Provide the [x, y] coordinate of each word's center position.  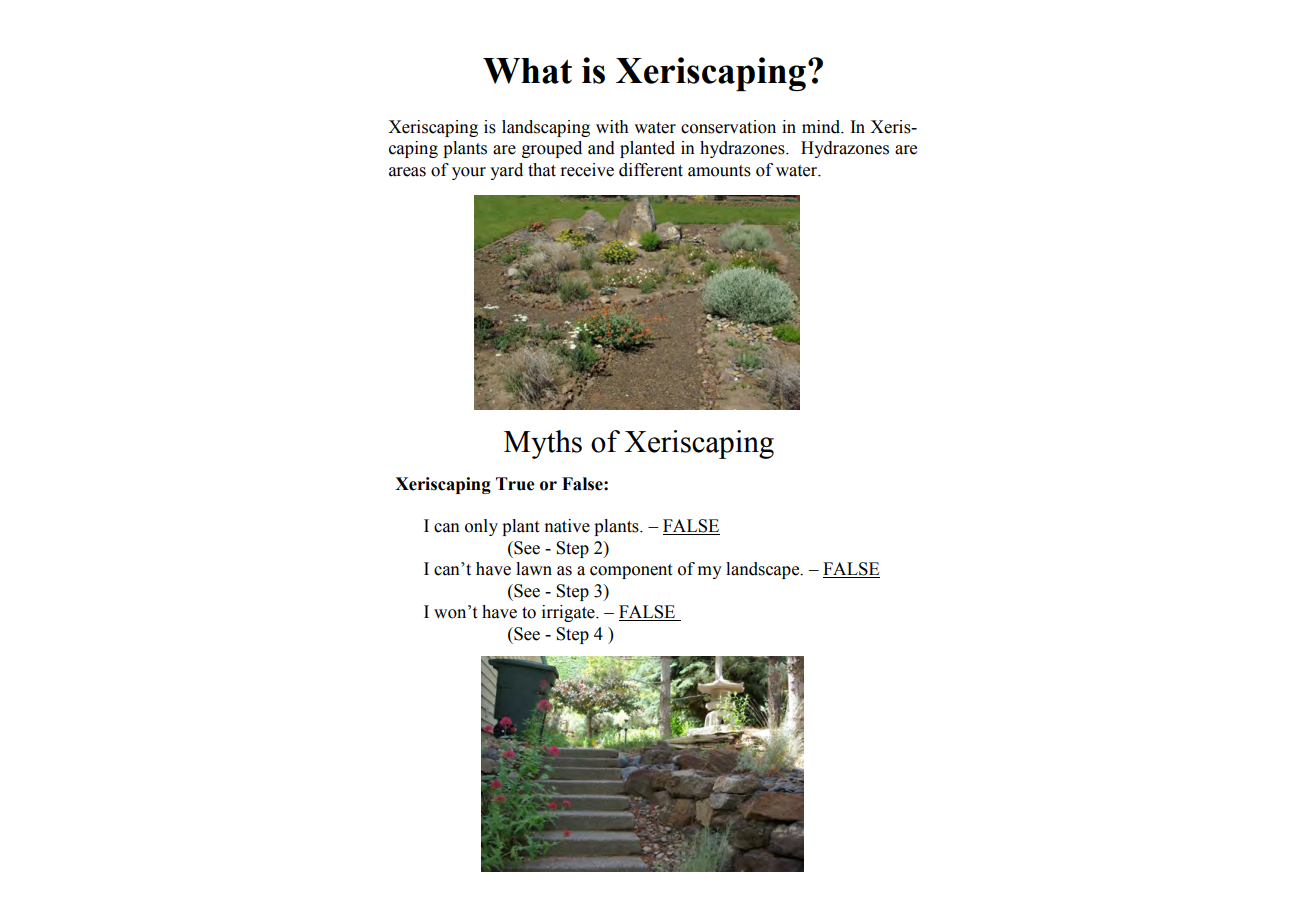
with [612, 127]
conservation [728, 127]
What [527, 71]
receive [587, 170]
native [567, 526]
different [651, 170]
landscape [764, 570]
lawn [534, 569]
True [515, 484]
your [469, 173]
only [481, 527]
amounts [719, 171]
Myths [543, 444]
